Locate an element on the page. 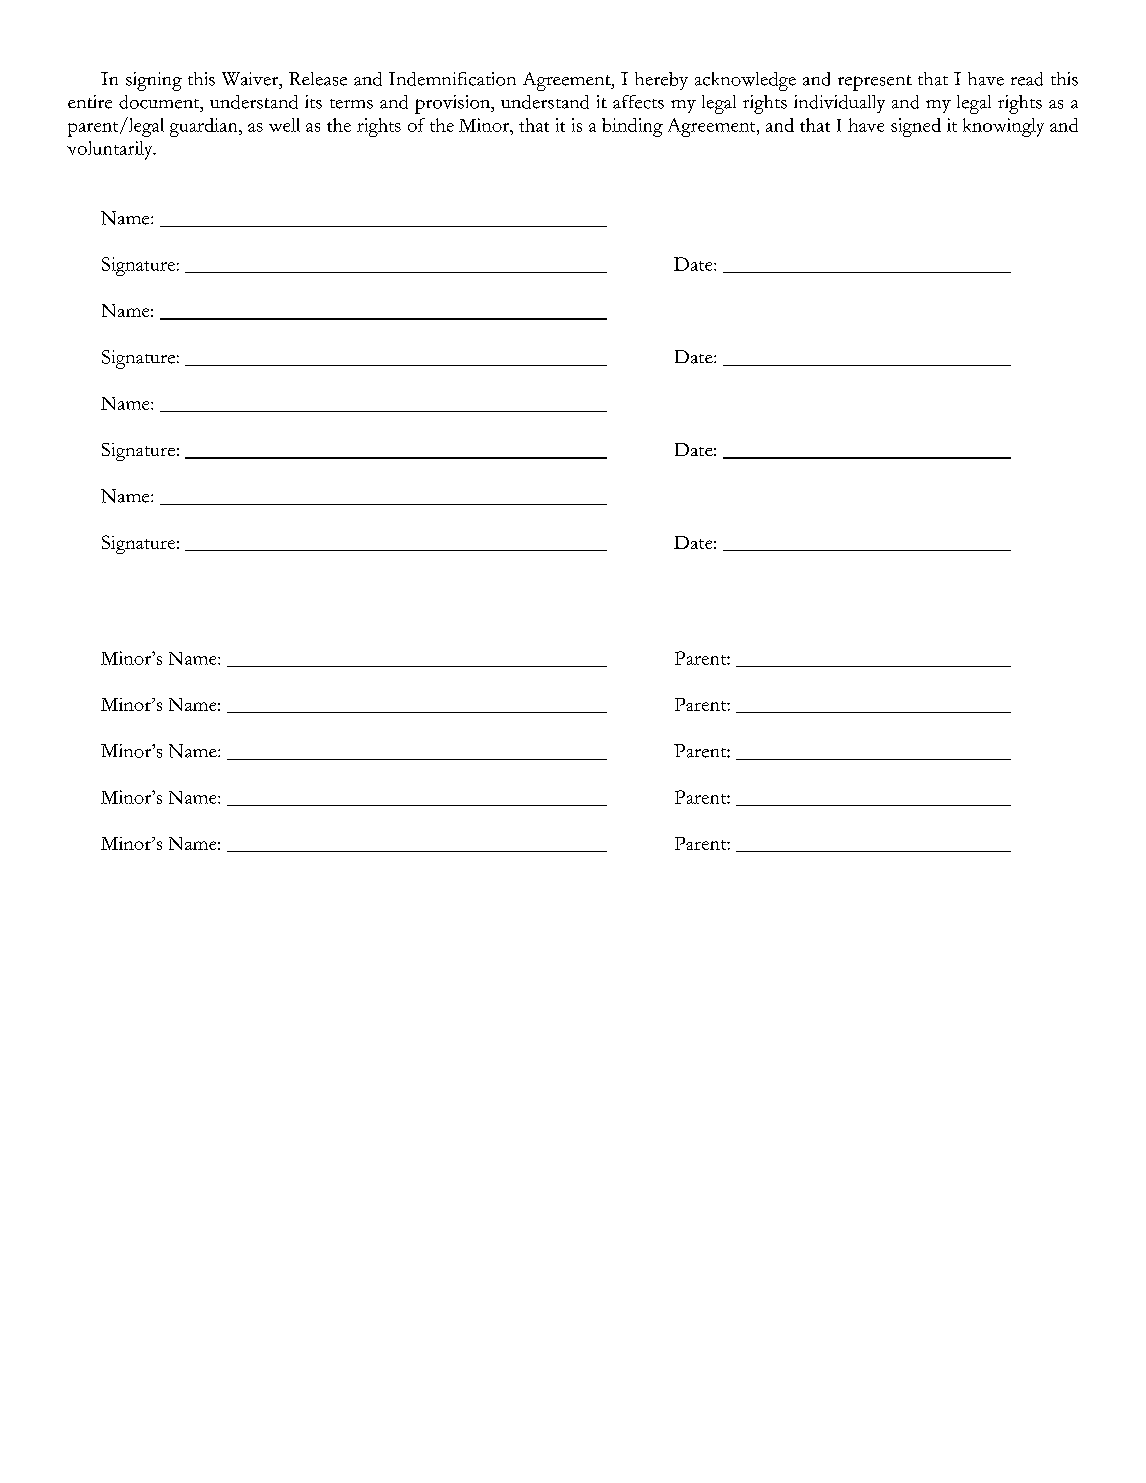 The image size is (1146, 1483). provision is located at coordinates (454, 104).
